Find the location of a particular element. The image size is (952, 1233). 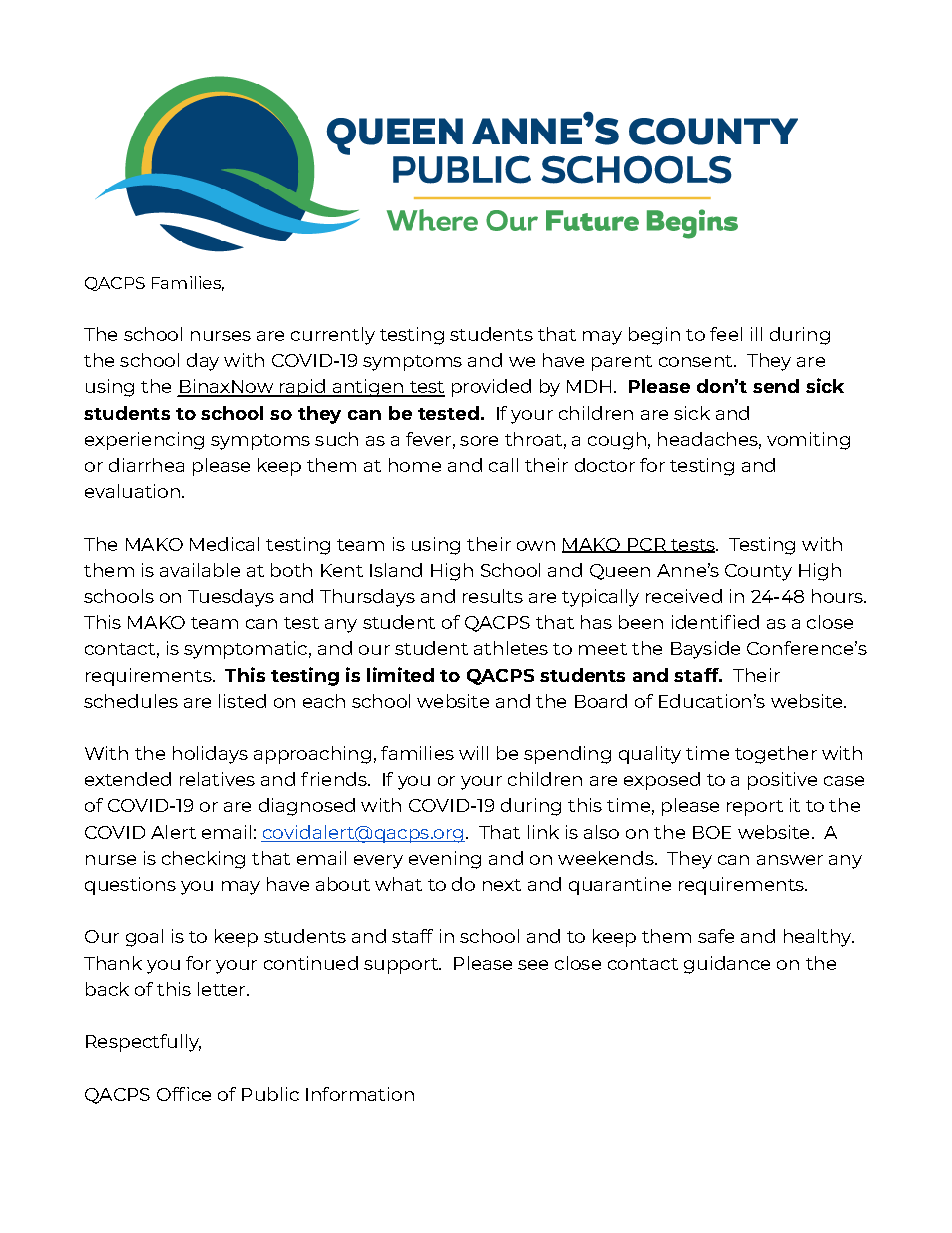

Information is located at coordinates (360, 1094).
